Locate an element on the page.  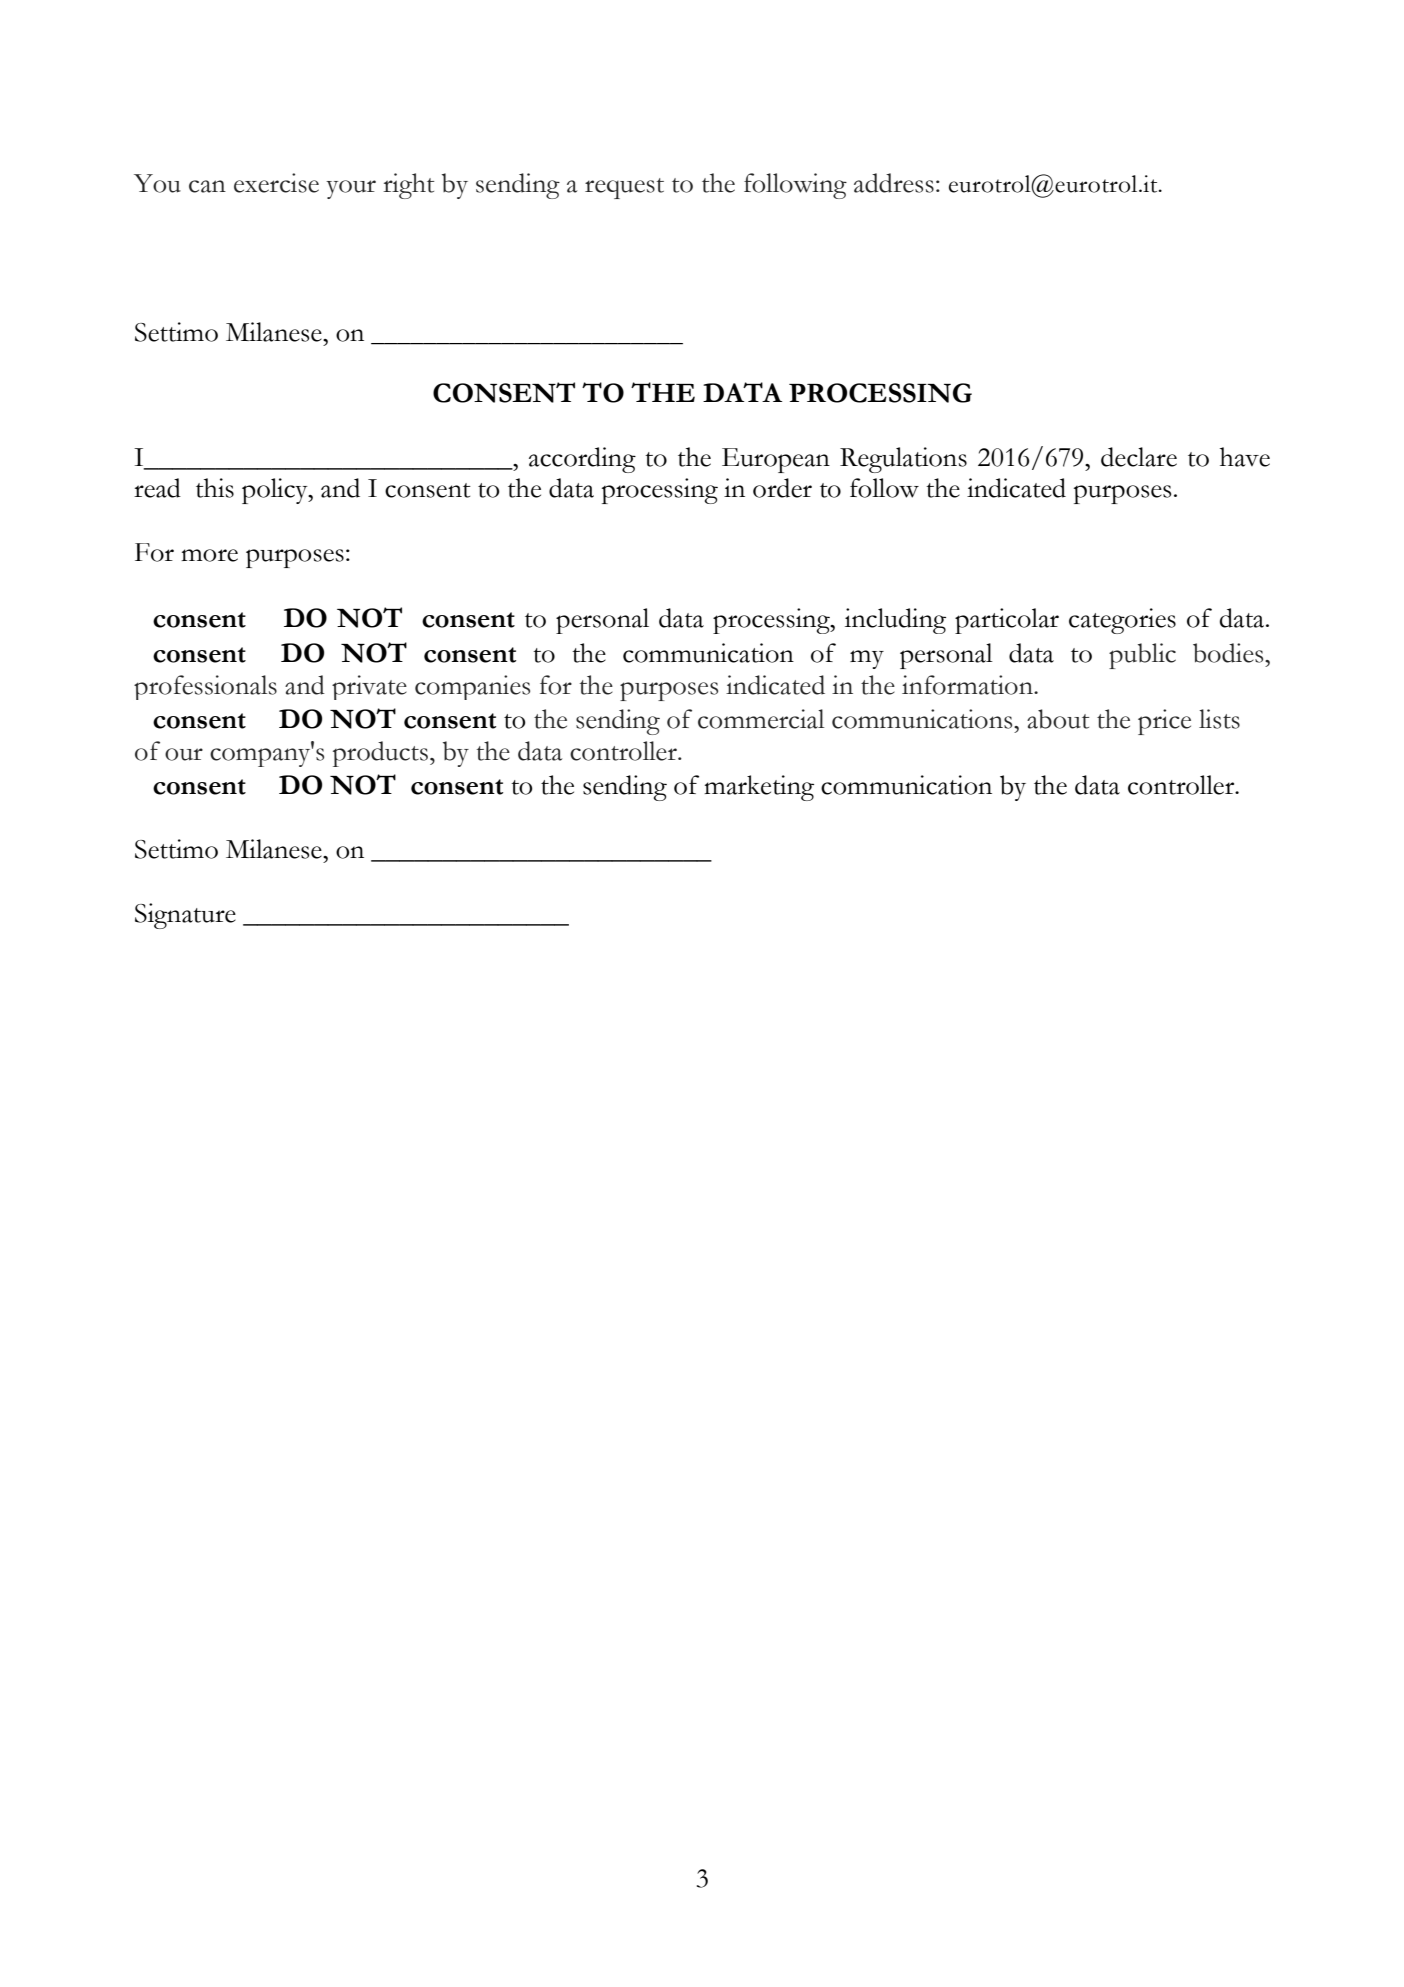
more is located at coordinates (209, 555).
